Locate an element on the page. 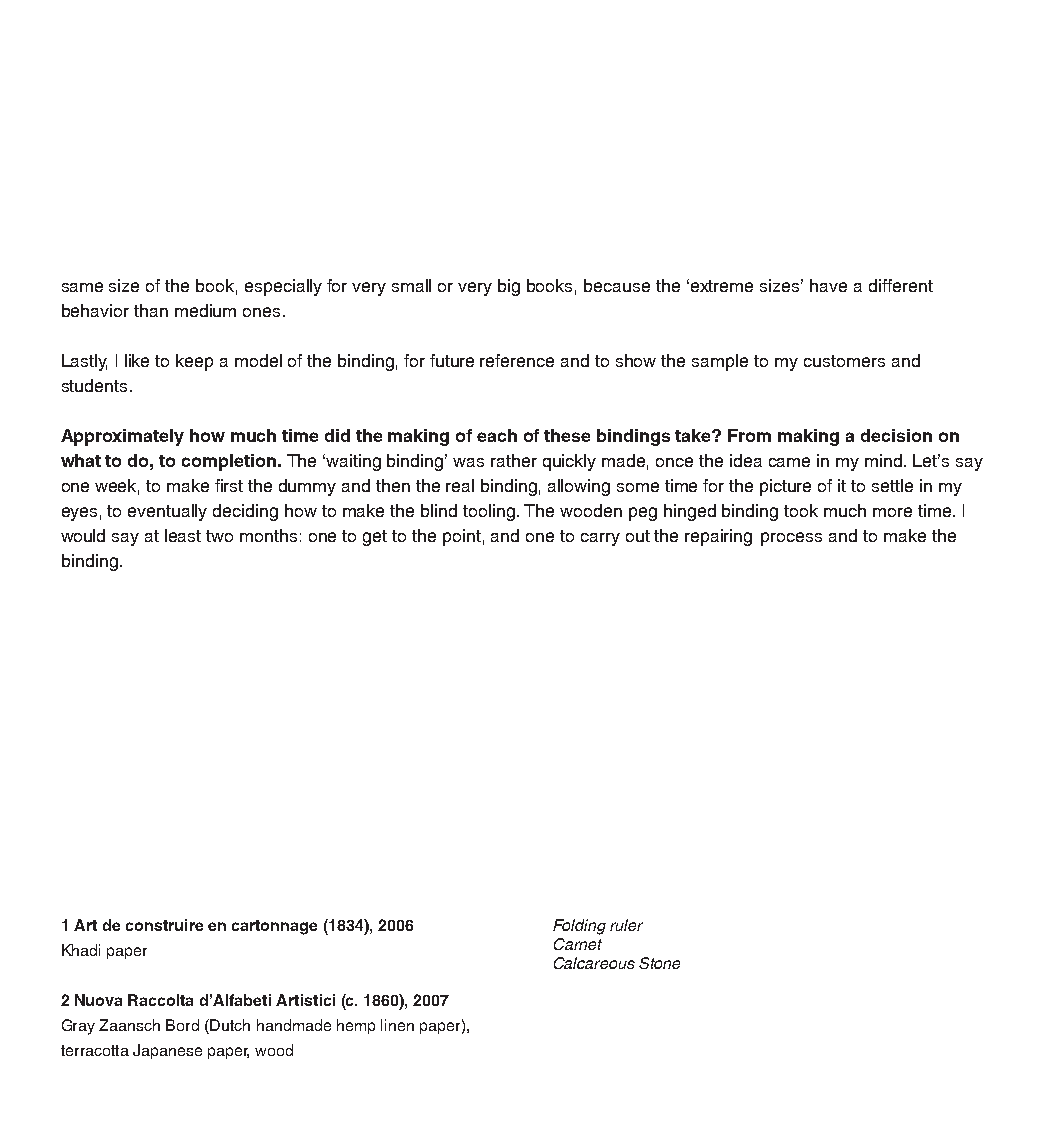  Folding is located at coordinates (579, 927).
